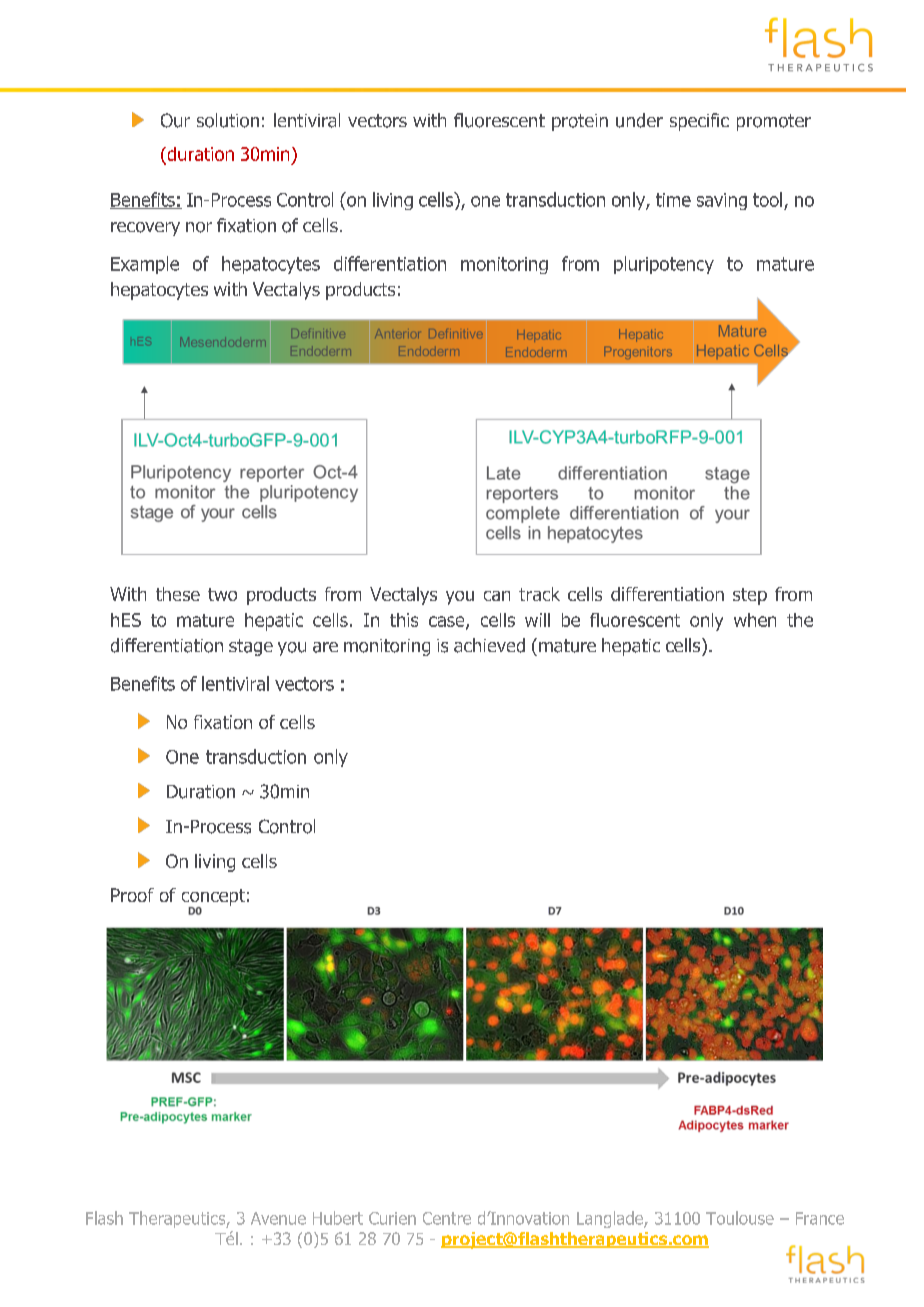 The height and width of the screenshot is (1307, 924). I want to click on Toulouse, so click(740, 1218).
